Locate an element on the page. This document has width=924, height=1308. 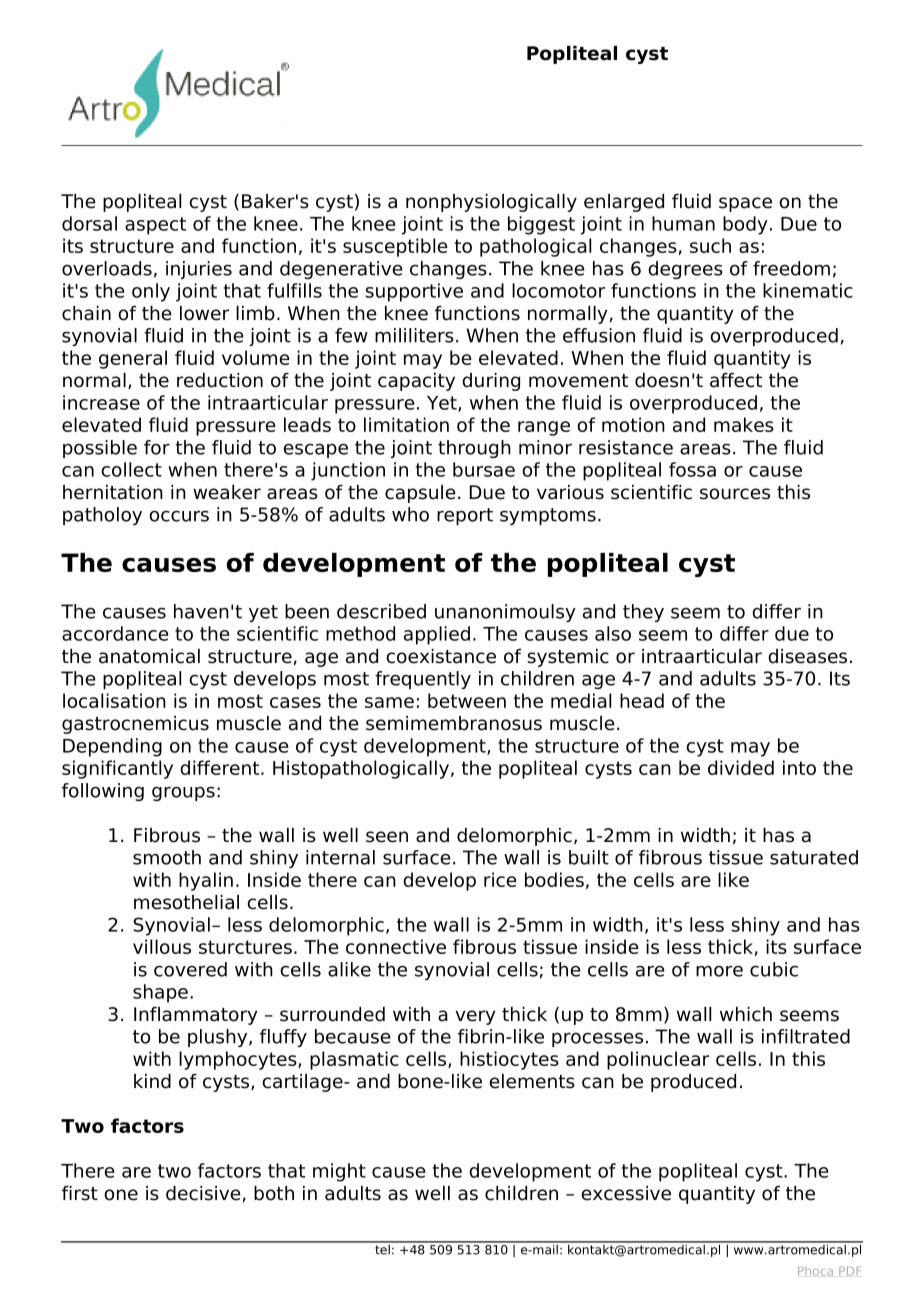
sources is located at coordinates (735, 494).
